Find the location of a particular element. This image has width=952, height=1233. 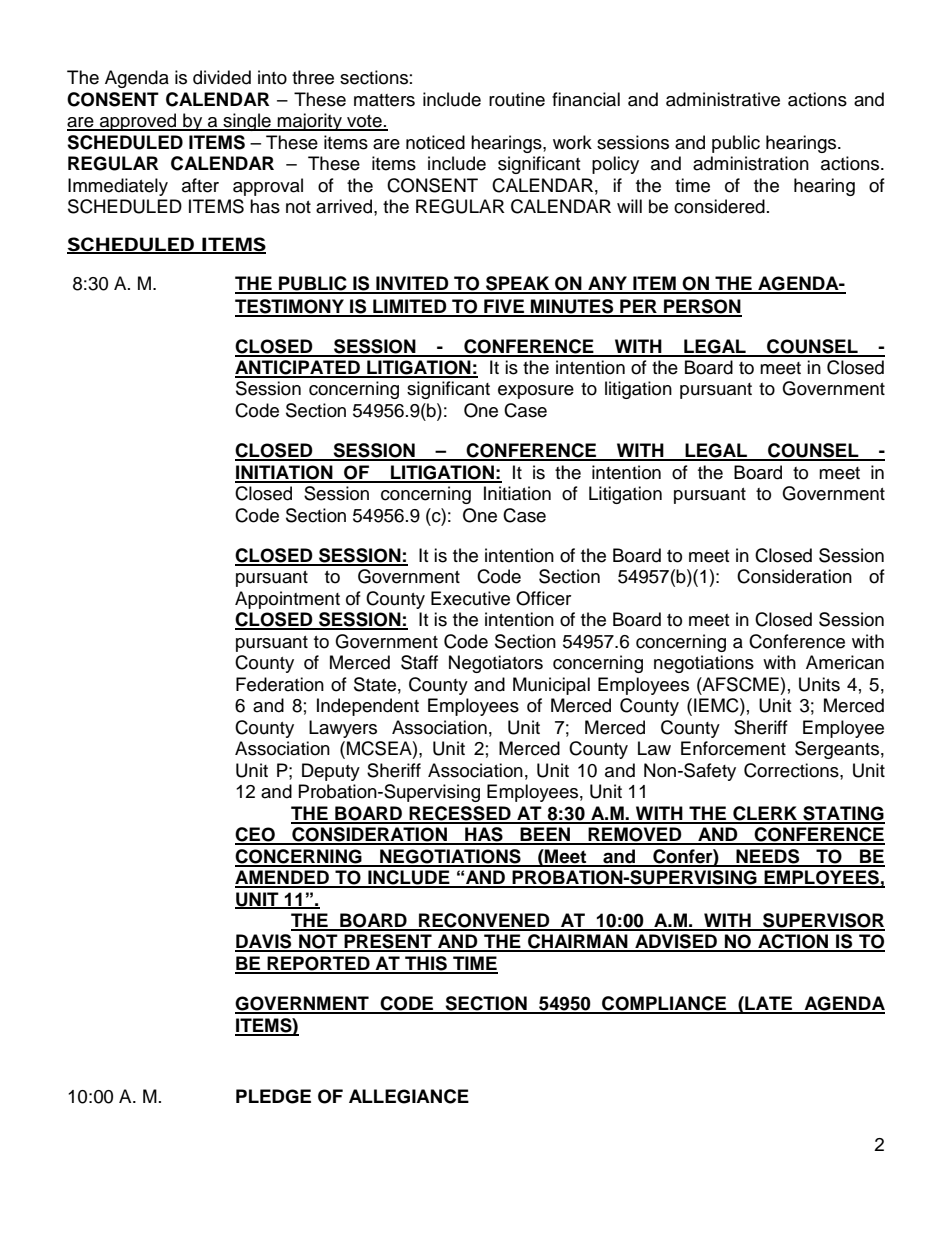

routine is located at coordinates (517, 99).
